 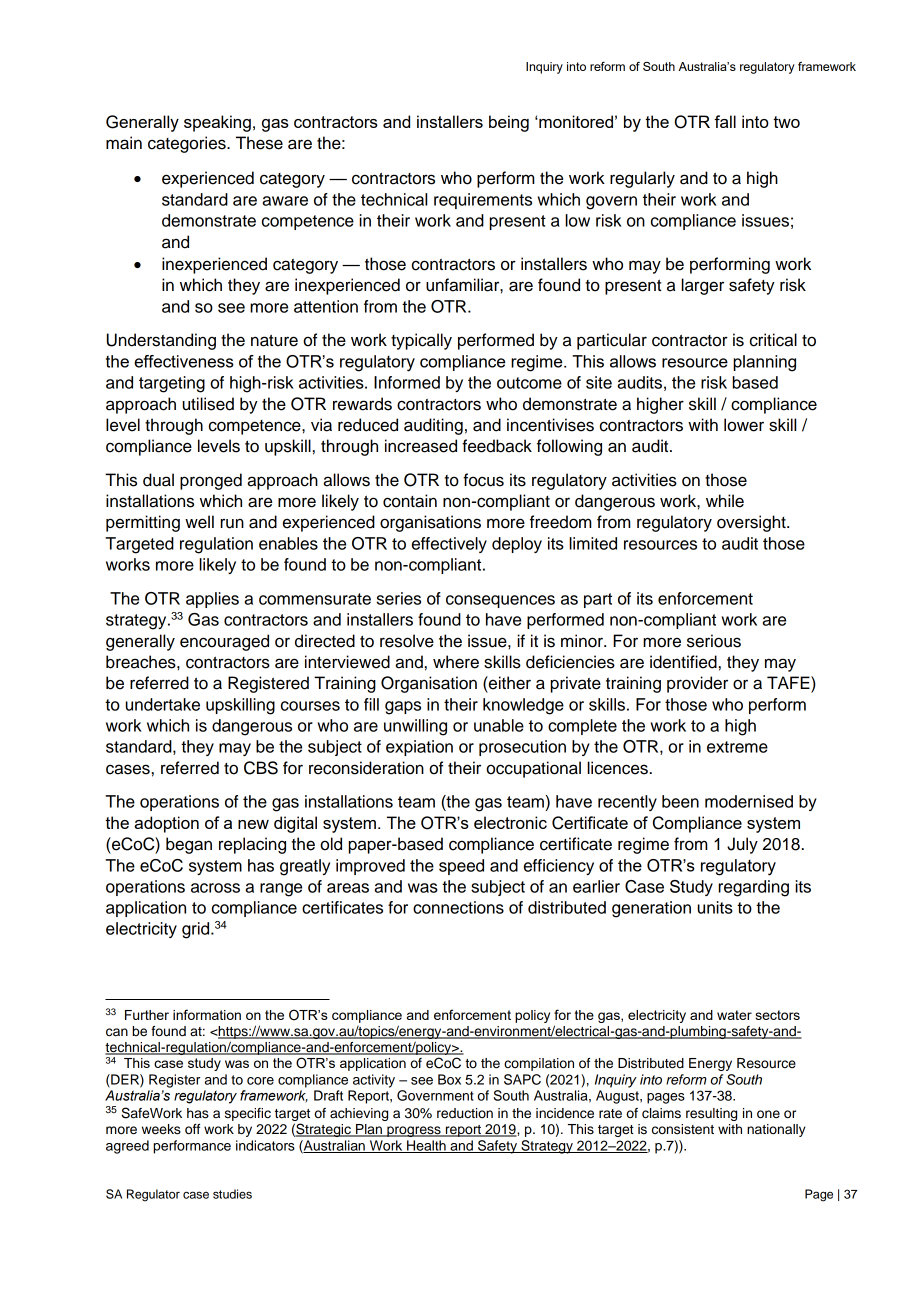 What do you see at coordinates (725, 121) in the screenshot?
I see `fall` at bounding box center [725, 121].
